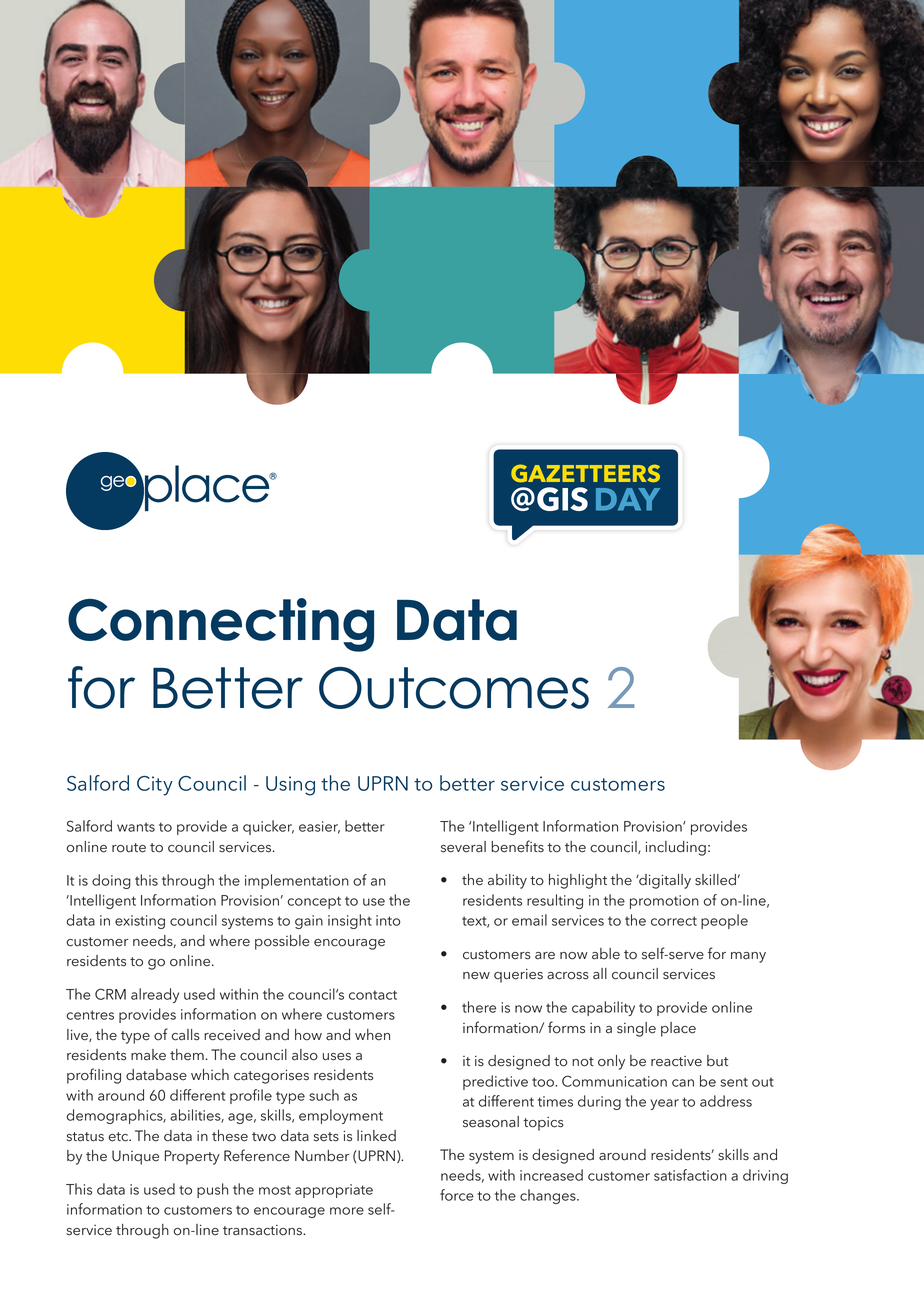 The image size is (924, 1308). What do you see at coordinates (372, 1035) in the page?
I see `when` at bounding box center [372, 1035].
